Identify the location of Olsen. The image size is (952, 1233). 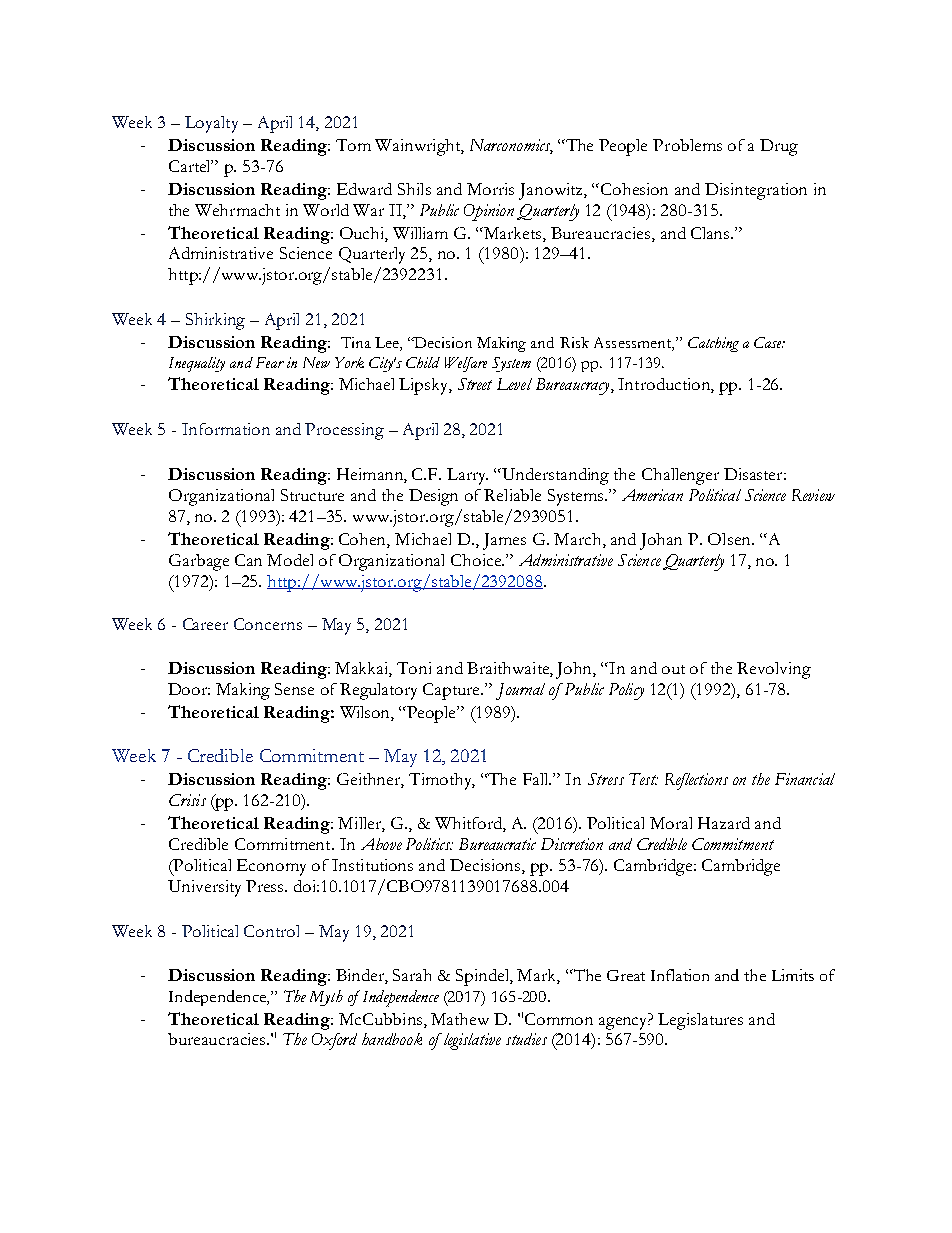
(730, 539).
